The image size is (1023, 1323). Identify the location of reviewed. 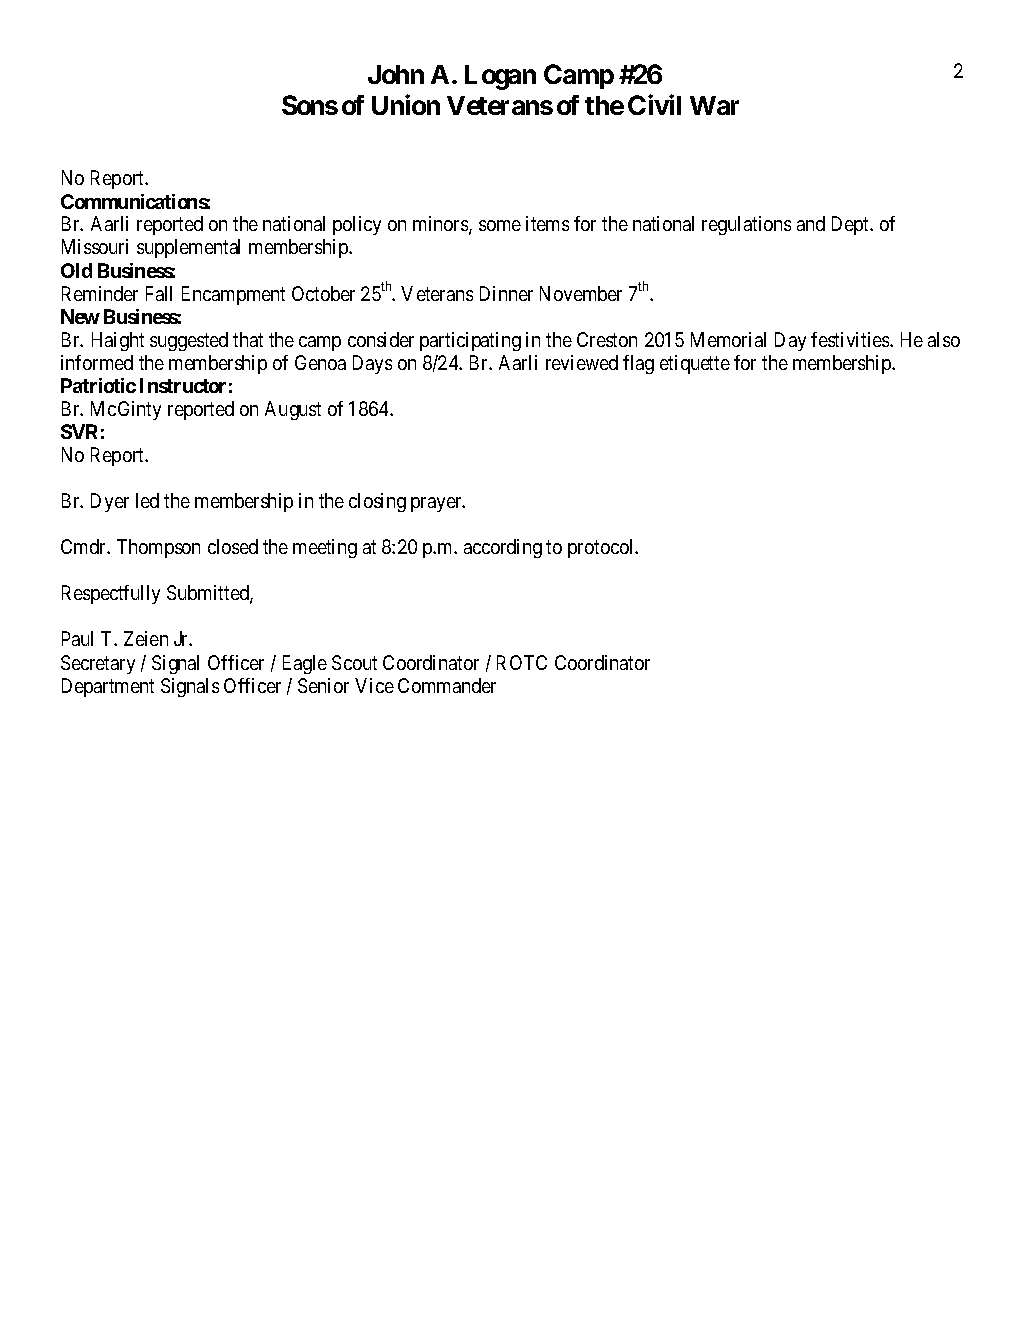
(582, 362).
